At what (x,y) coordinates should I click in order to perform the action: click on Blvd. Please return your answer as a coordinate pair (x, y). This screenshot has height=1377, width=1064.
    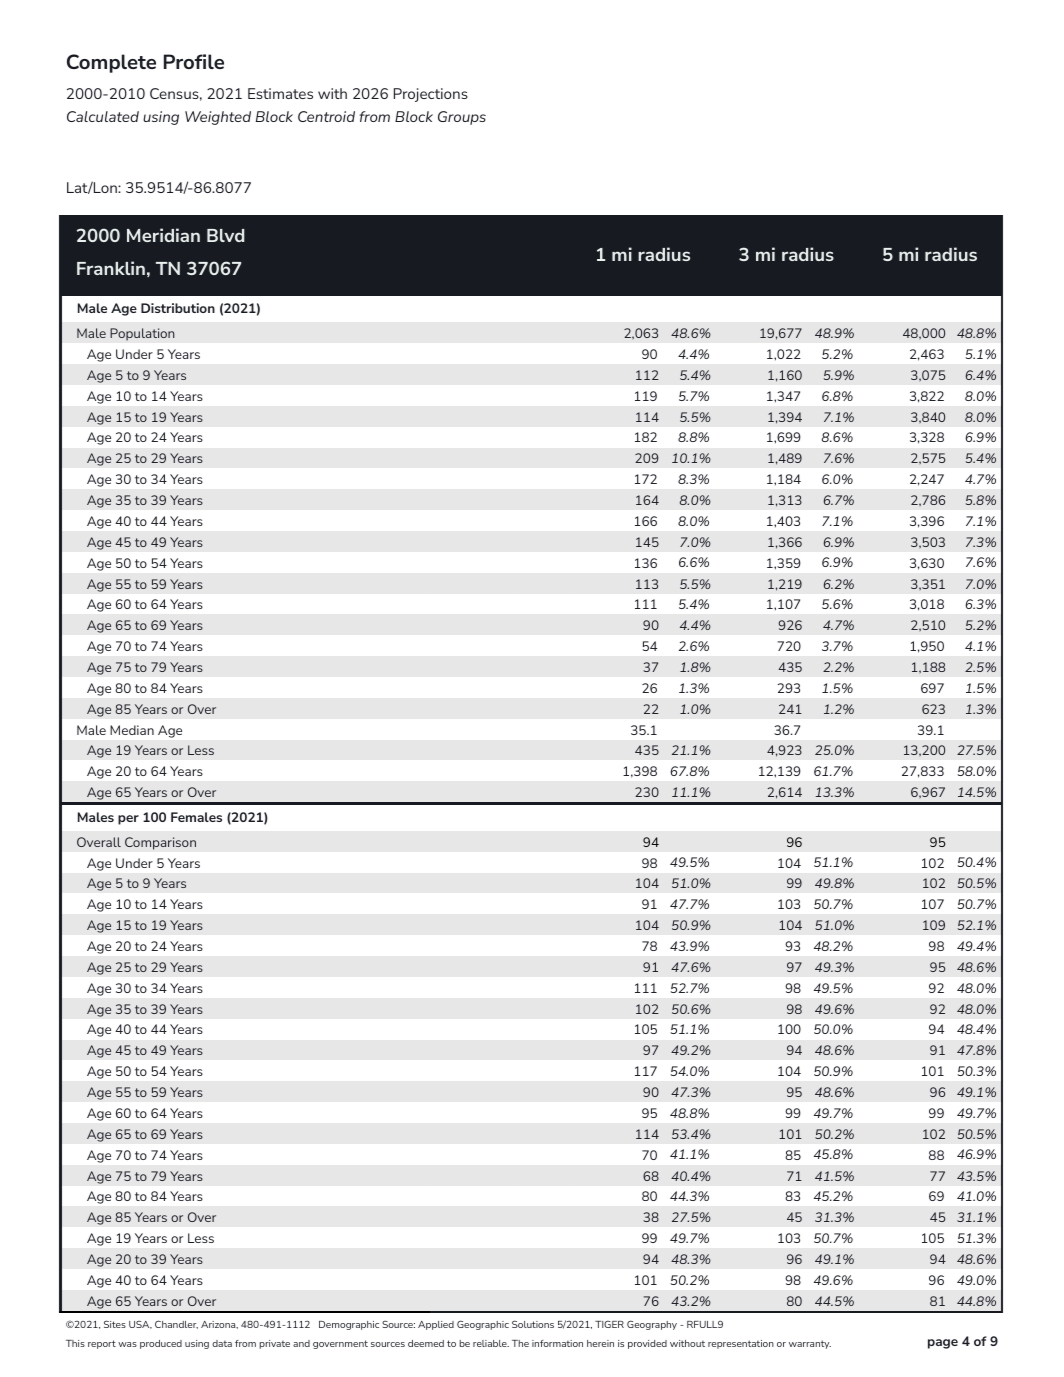
    Looking at the image, I should click on (226, 235).
